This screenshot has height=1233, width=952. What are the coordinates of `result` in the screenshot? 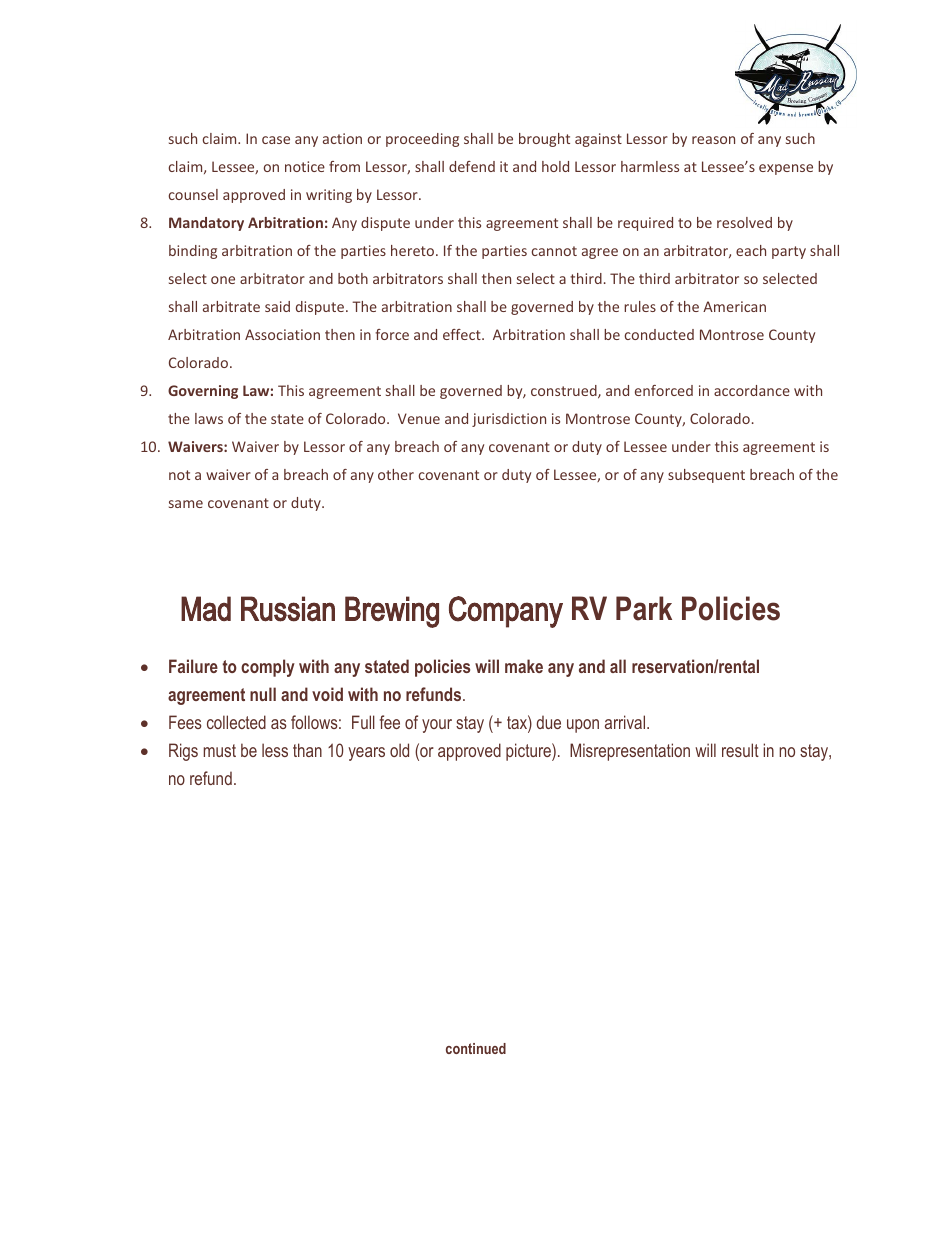 It's located at (740, 750).
